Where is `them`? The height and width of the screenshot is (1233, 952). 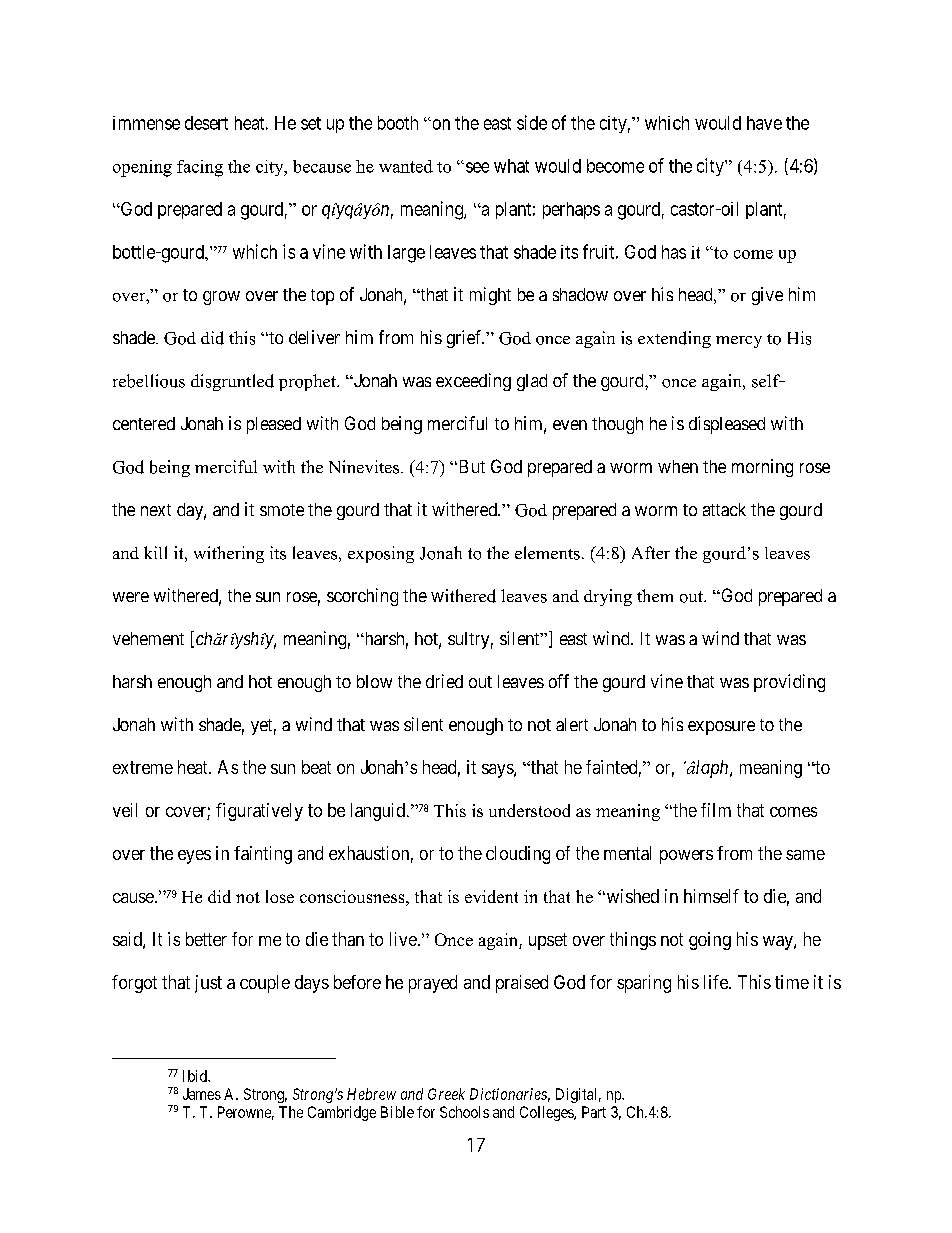 them is located at coordinates (655, 595).
